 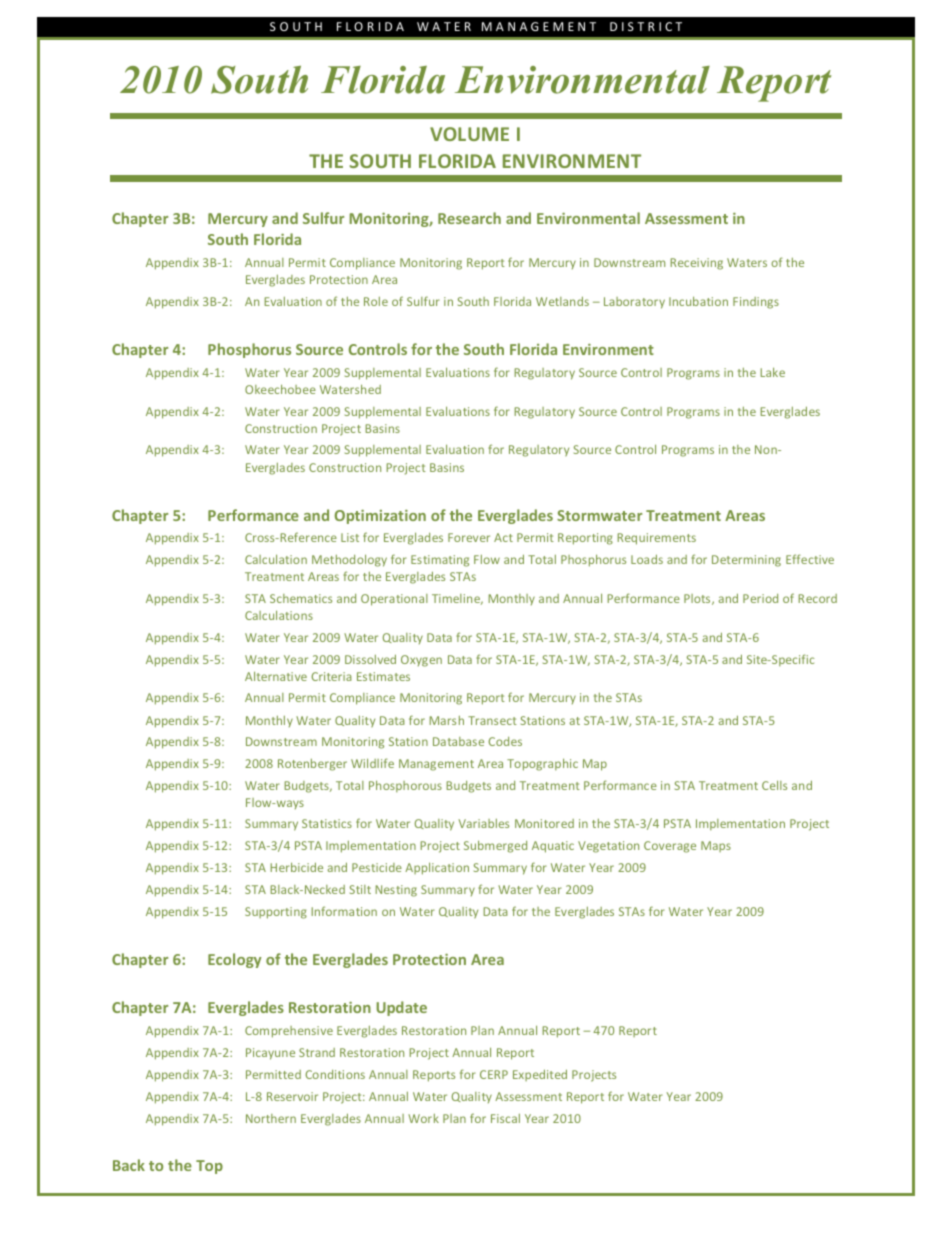 What do you see at coordinates (483, 823) in the document?
I see `Variables` at bounding box center [483, 823].
